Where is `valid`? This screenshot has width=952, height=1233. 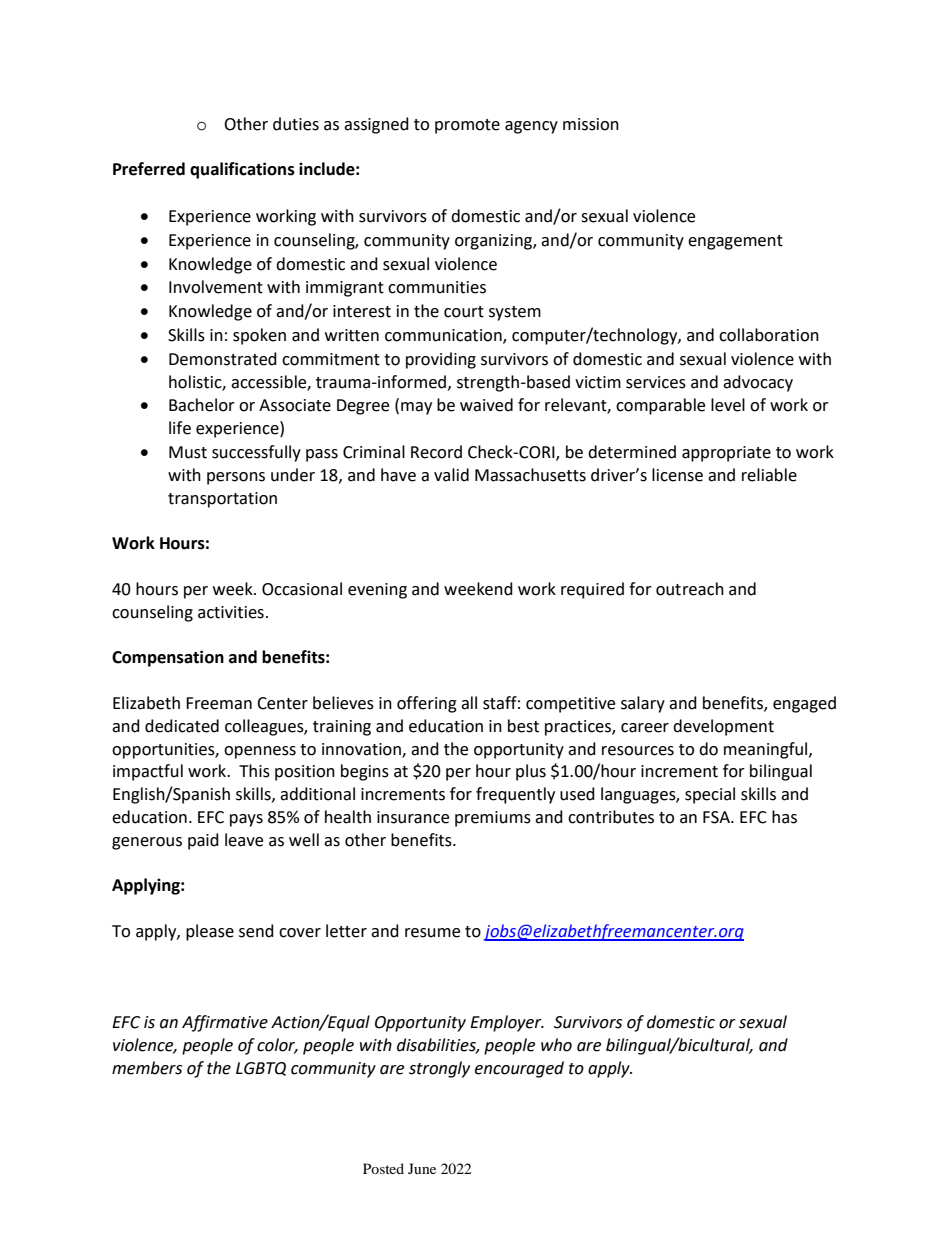 valid is located at coordinates (451, 475).
